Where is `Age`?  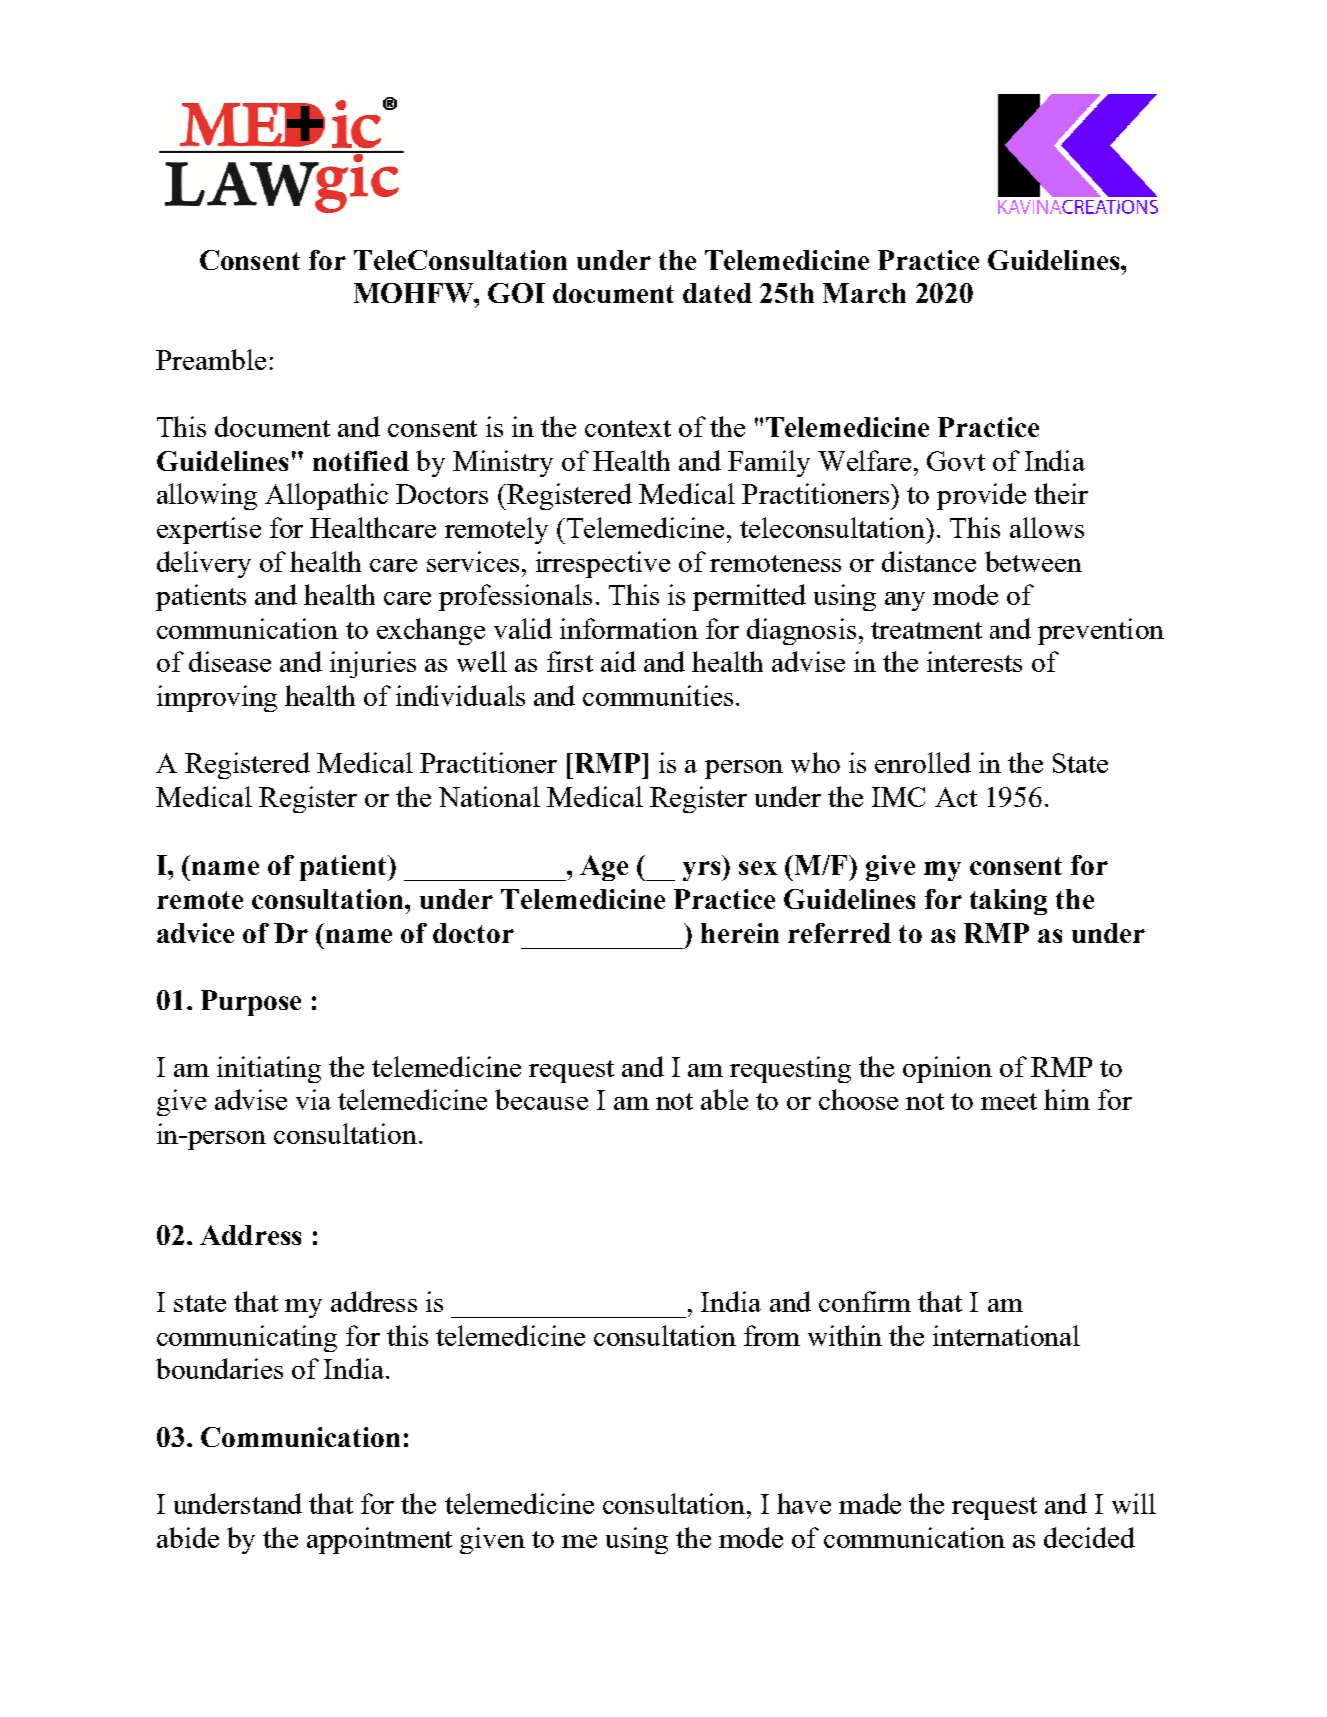
Age is located at coordinates (604, 868).
